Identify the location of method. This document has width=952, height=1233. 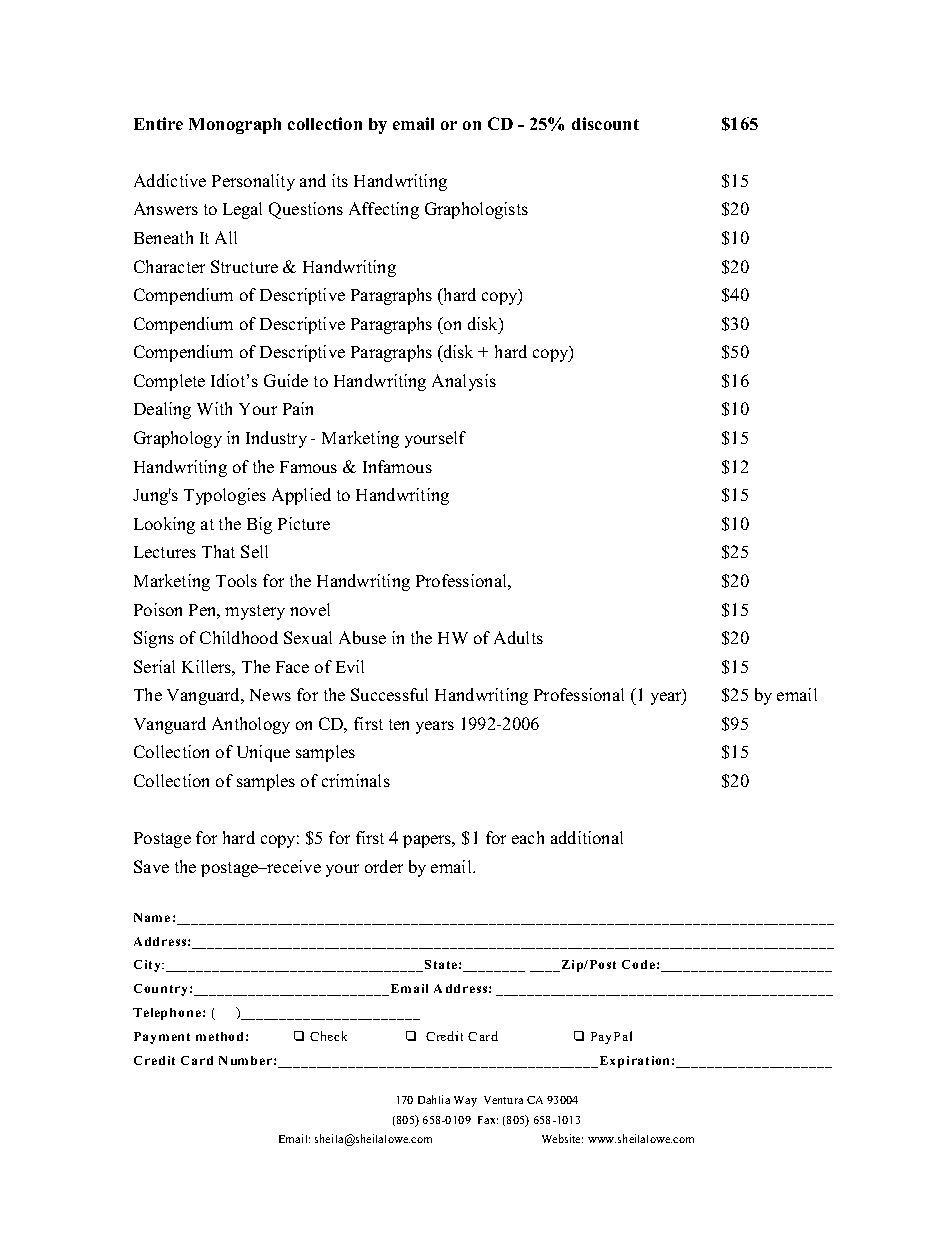
(219, 1036).
